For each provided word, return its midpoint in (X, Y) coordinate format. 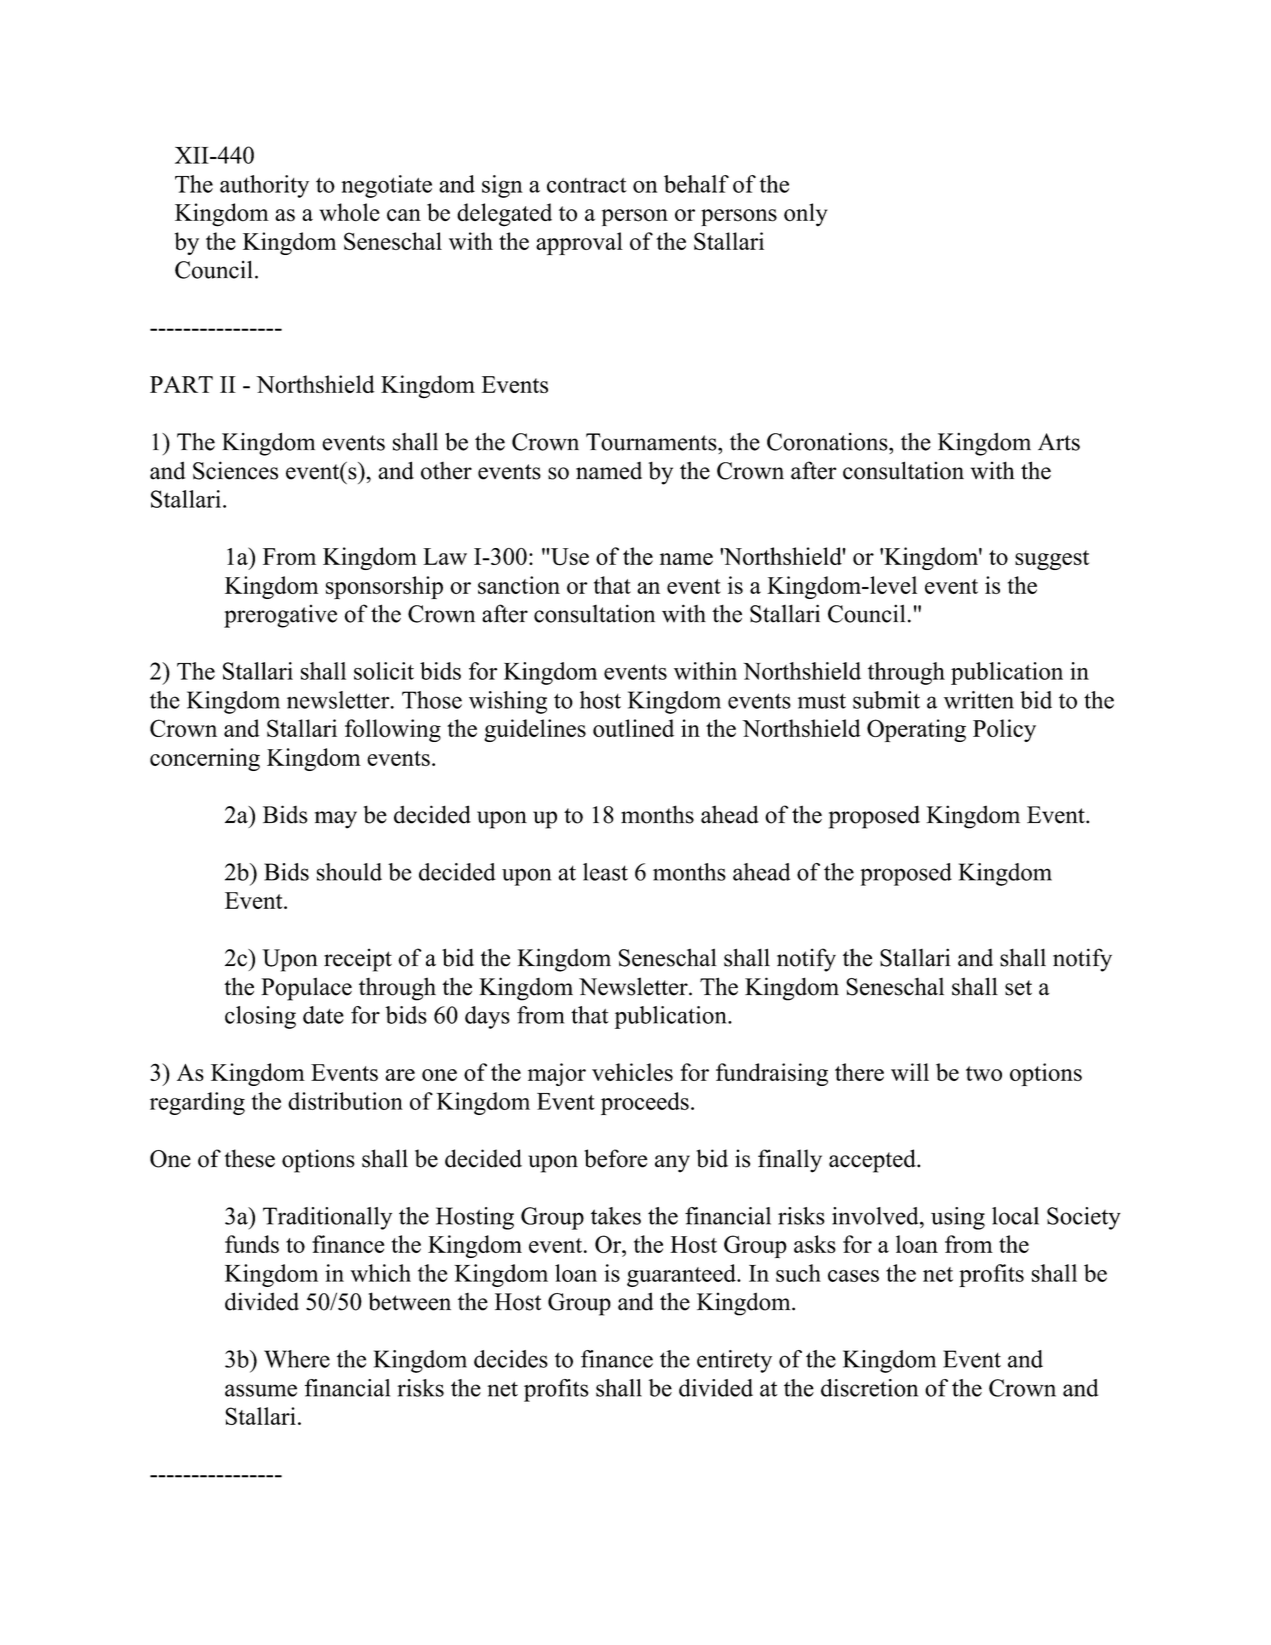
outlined (633, 728)
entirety (734, 1361)
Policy (1004, 730)
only (806, 215)
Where (297, 1359)
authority (264, 186)
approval (579, 243)
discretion (869, 1388)
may (336, 820)
